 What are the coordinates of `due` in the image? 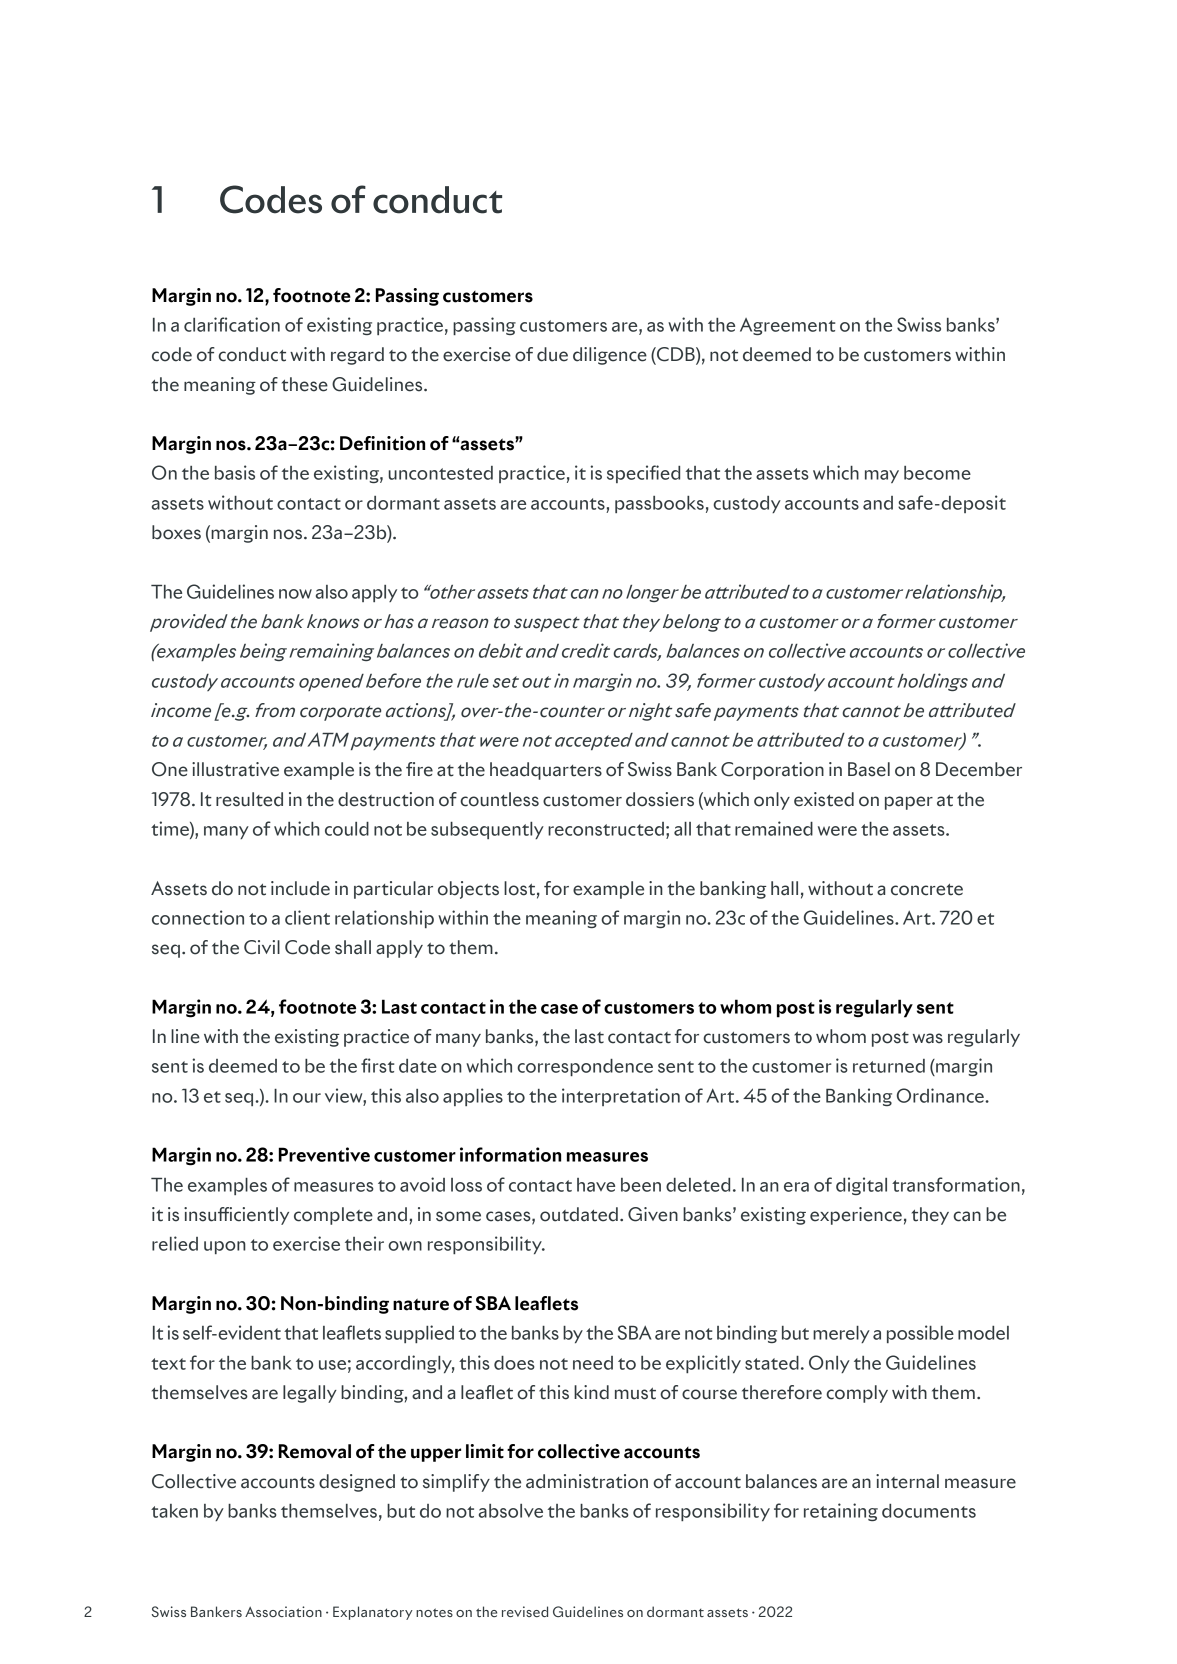 It's located at (552, 354).
